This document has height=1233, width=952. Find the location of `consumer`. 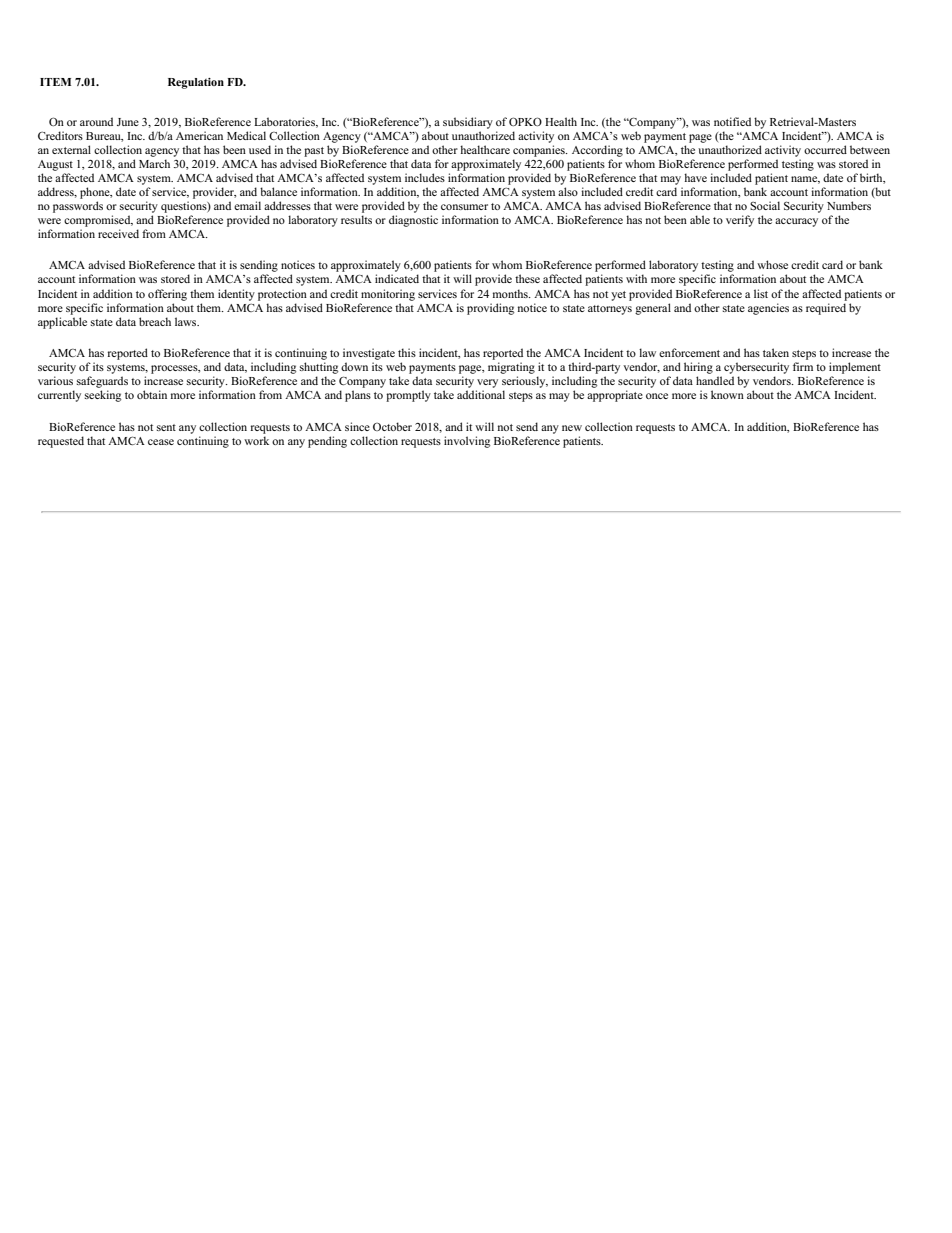

consumer is located at coordinates (464, 207).
